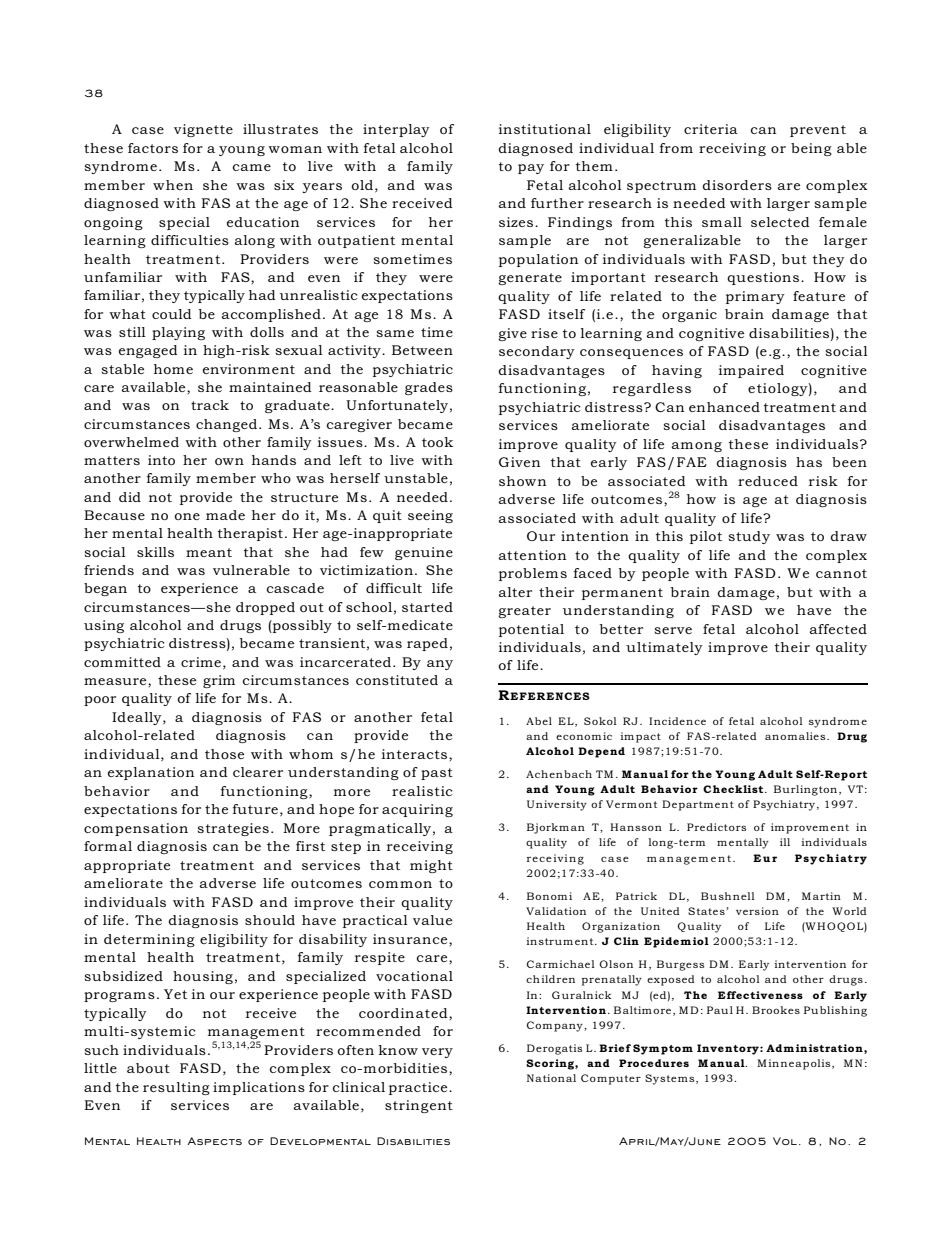  What do you see at coordinates (737, 185) in the screenshot?
I see `disorders` at bounding box center [737, 185].
